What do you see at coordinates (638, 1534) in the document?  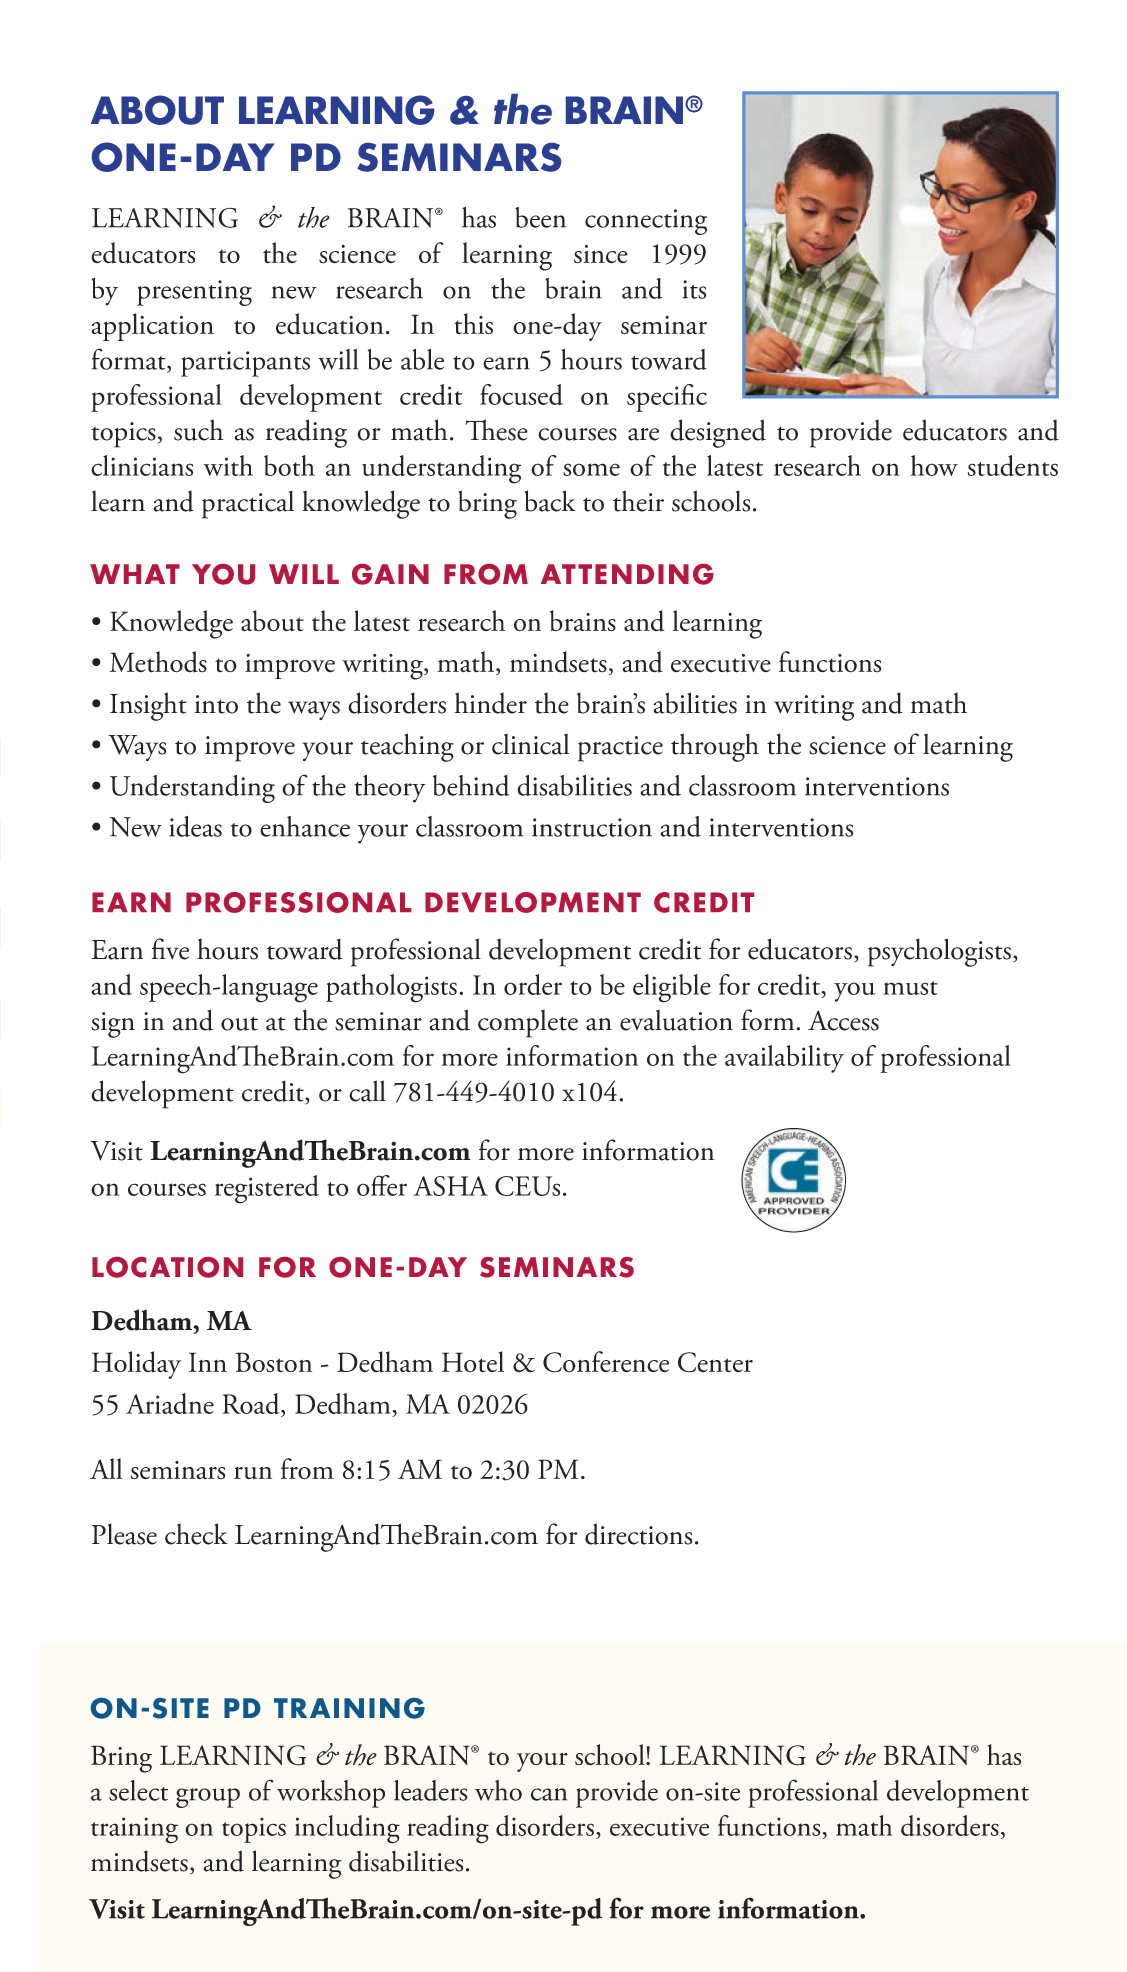 I see `directions` at bounding box center [638, 1534].
